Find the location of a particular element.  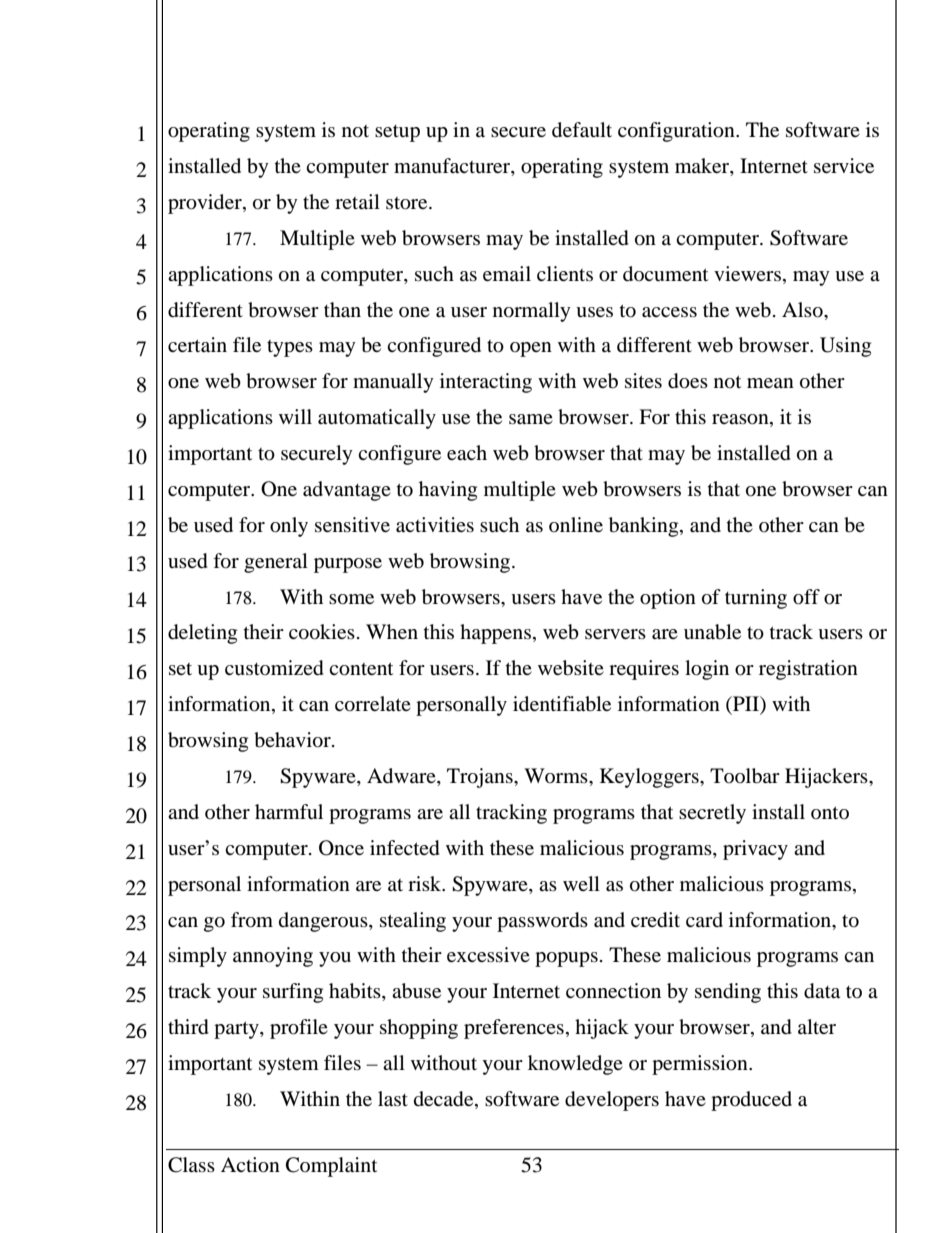

customized is located at coordinates (274, 668).
